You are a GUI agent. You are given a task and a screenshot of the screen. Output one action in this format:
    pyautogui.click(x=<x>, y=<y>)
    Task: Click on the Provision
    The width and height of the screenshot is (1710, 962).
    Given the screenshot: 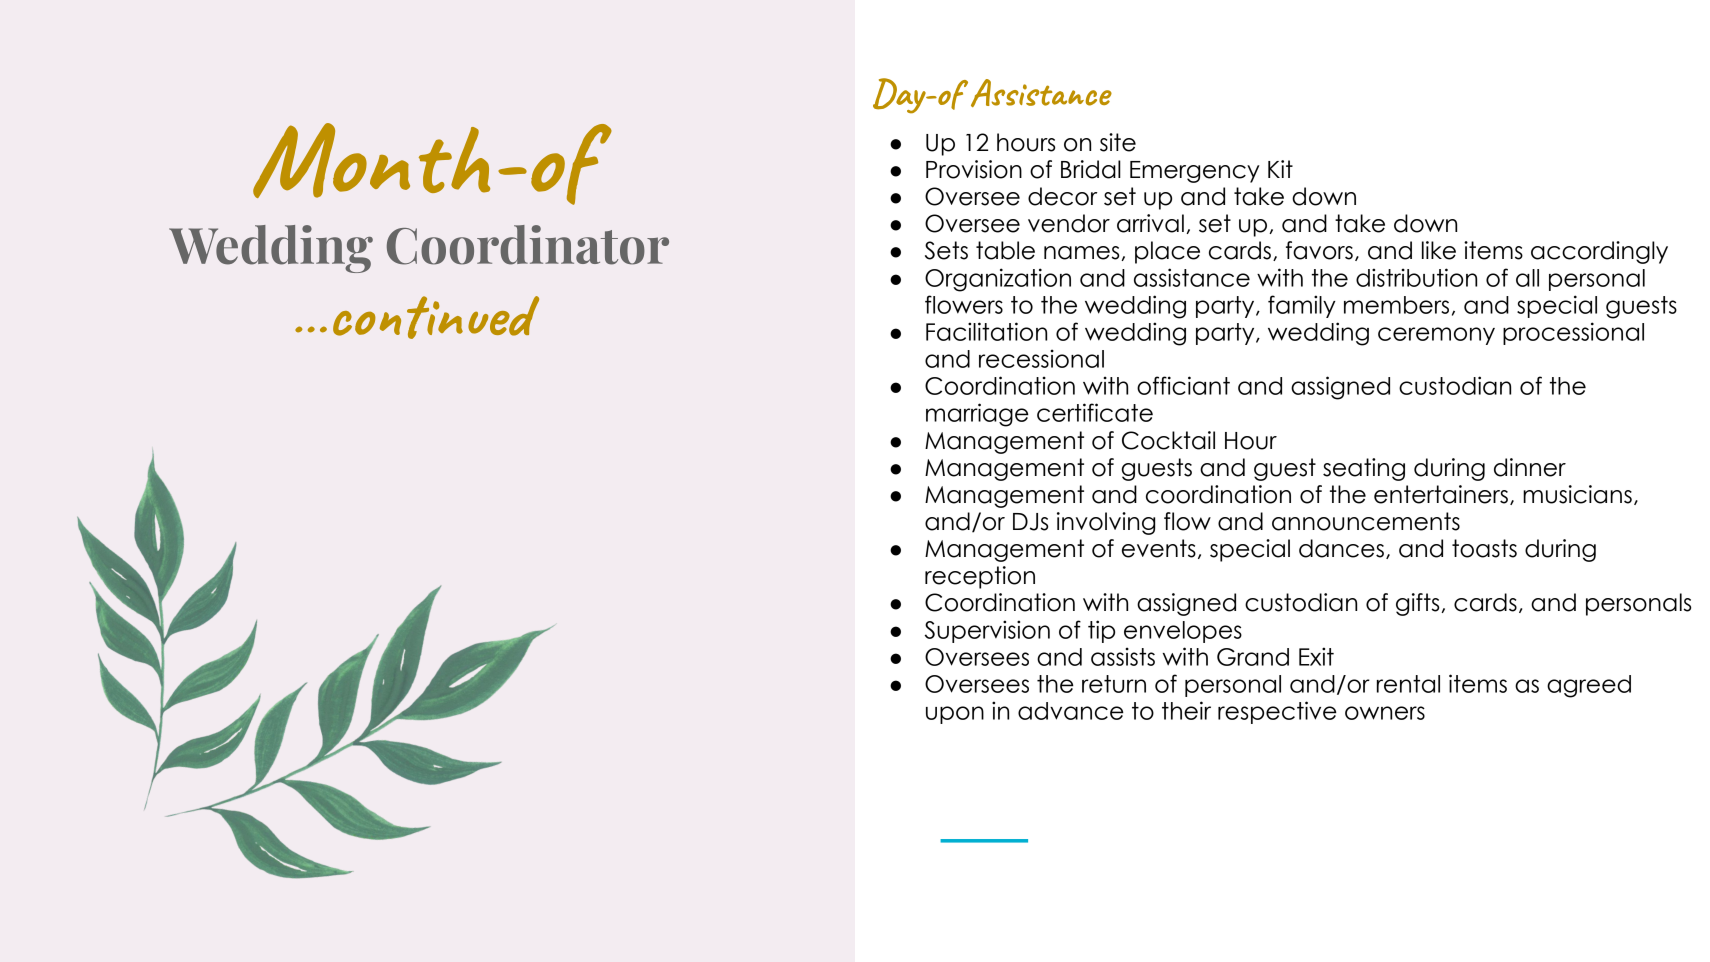 What is the action you would take?
    pyautogui.click(x=974, y=169)
